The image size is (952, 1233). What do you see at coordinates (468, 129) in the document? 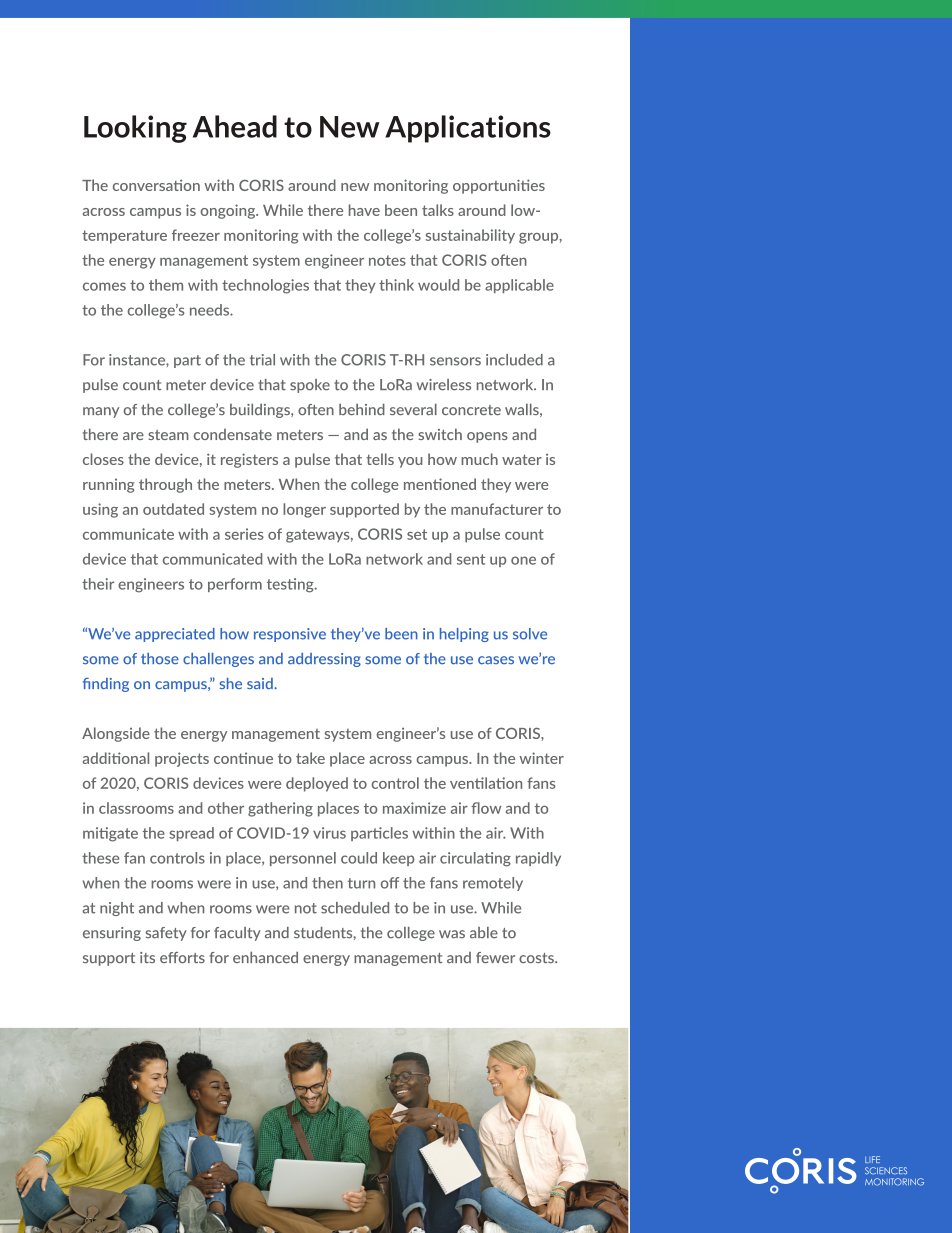
I see `Applications` at bounding box center [468, 129].
